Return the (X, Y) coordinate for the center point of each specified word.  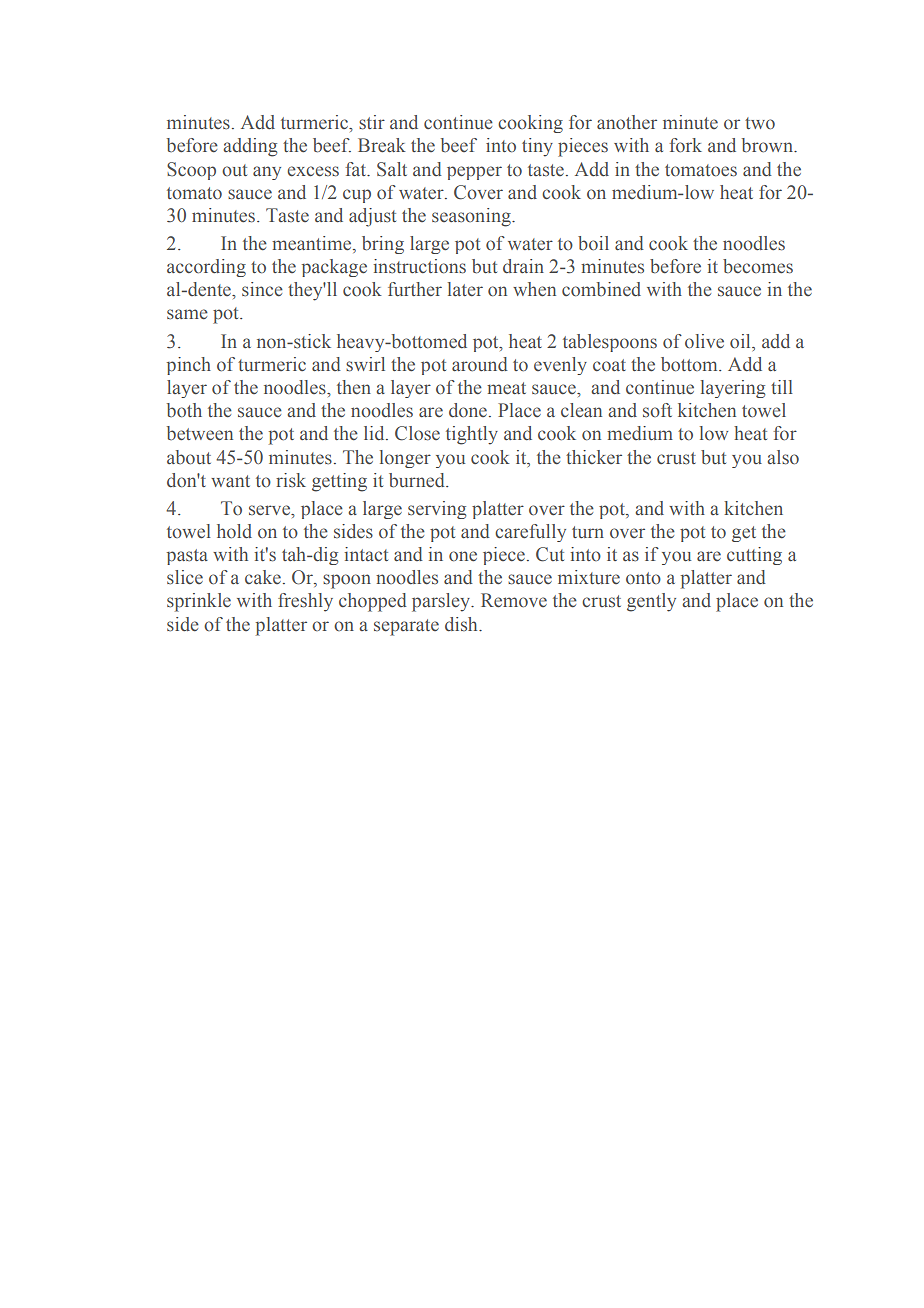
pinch (189, 366)
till (782, 387)
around (480, 364)
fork (685, 145)
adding (250, 147)
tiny (537, 147)
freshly (305, 602)
